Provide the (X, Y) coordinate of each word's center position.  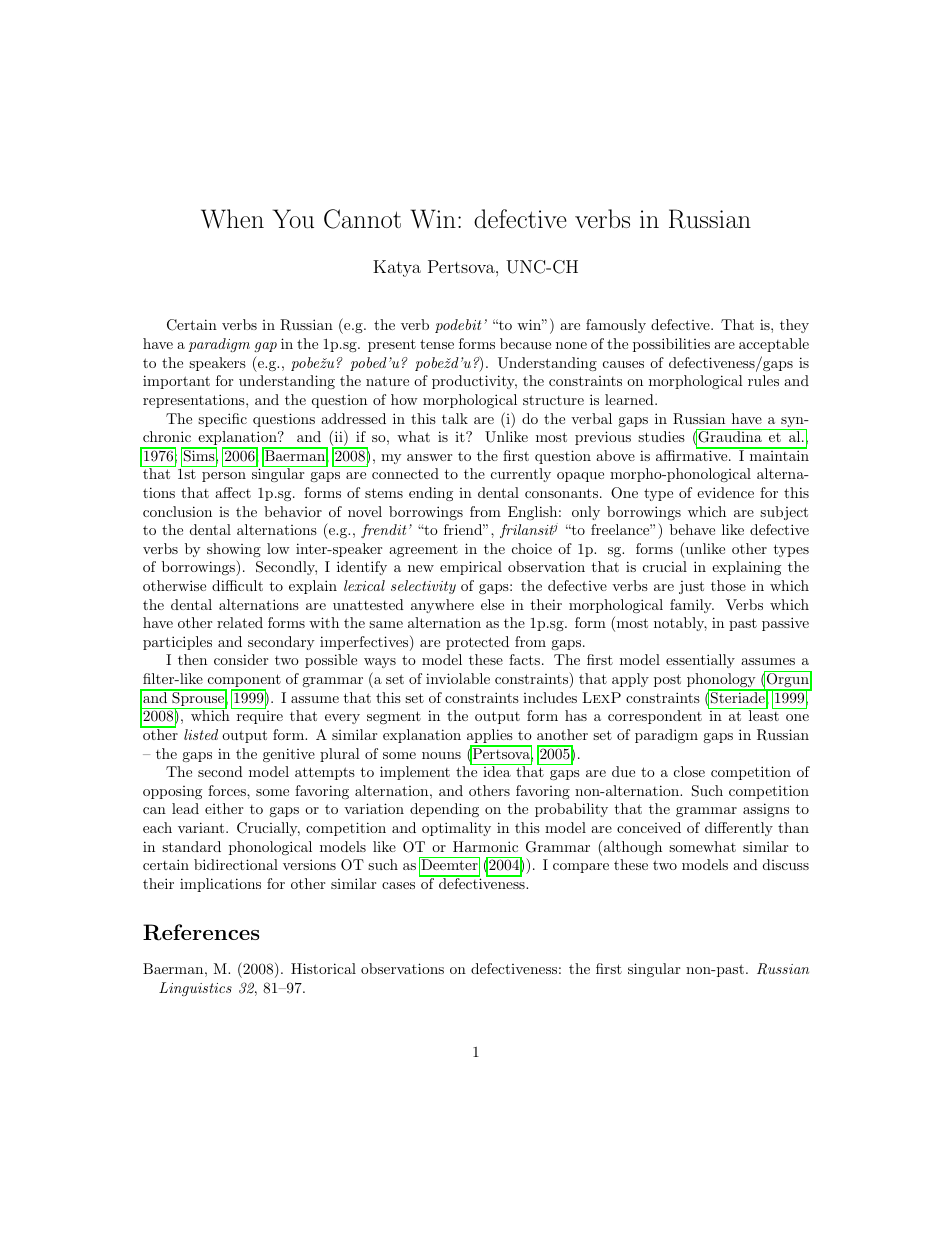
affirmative (692, 454)
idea (497, 770)
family (692, 606)
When (232, 219)
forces (228, 790)
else (492, 604)
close (689, 771)
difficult (237, 585)
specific (222, 420)
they (794, 326)
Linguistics (195, 989)
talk (455, 418)
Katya (397, 268)
